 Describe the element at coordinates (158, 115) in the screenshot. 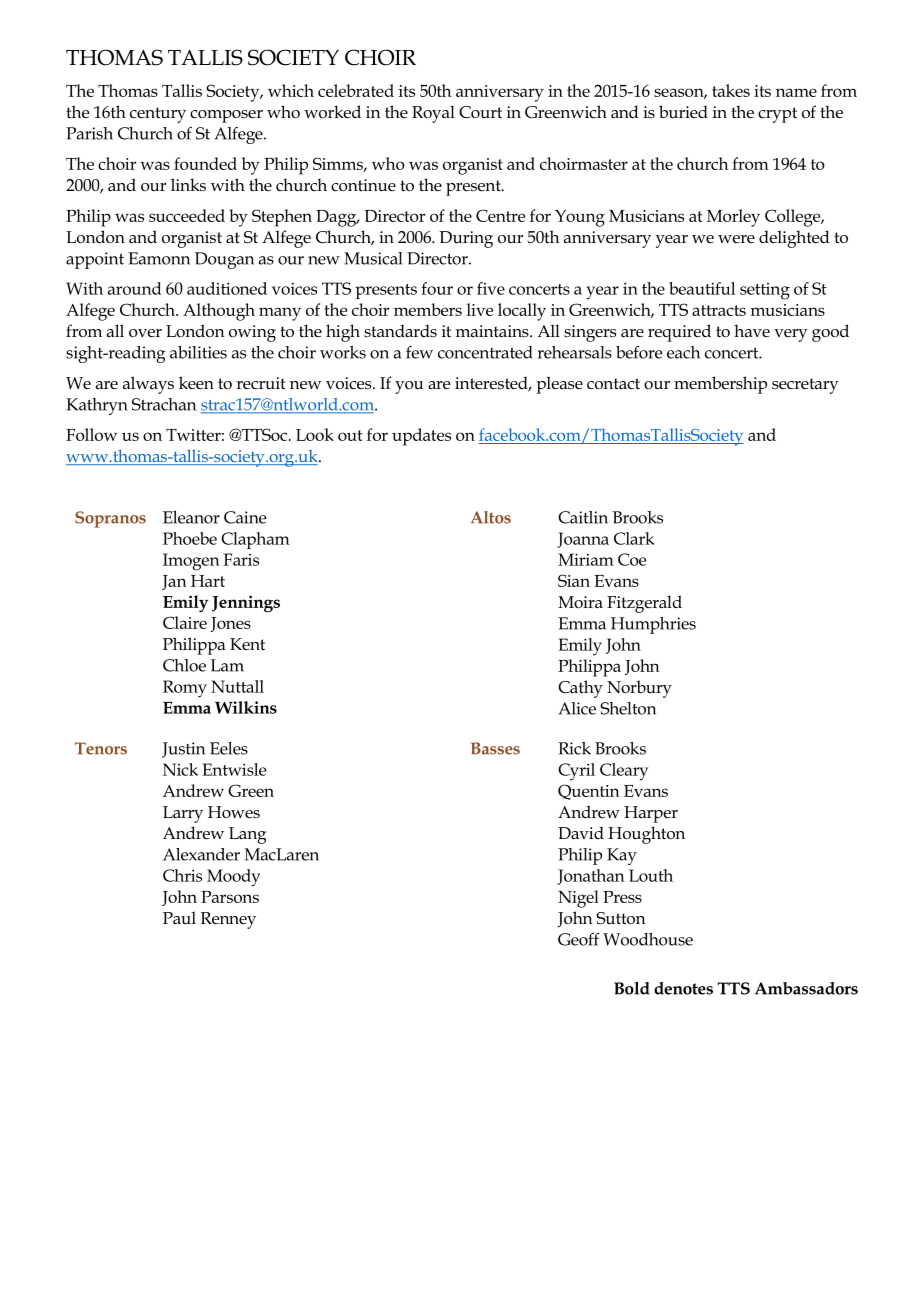

I see `century` at that location.
